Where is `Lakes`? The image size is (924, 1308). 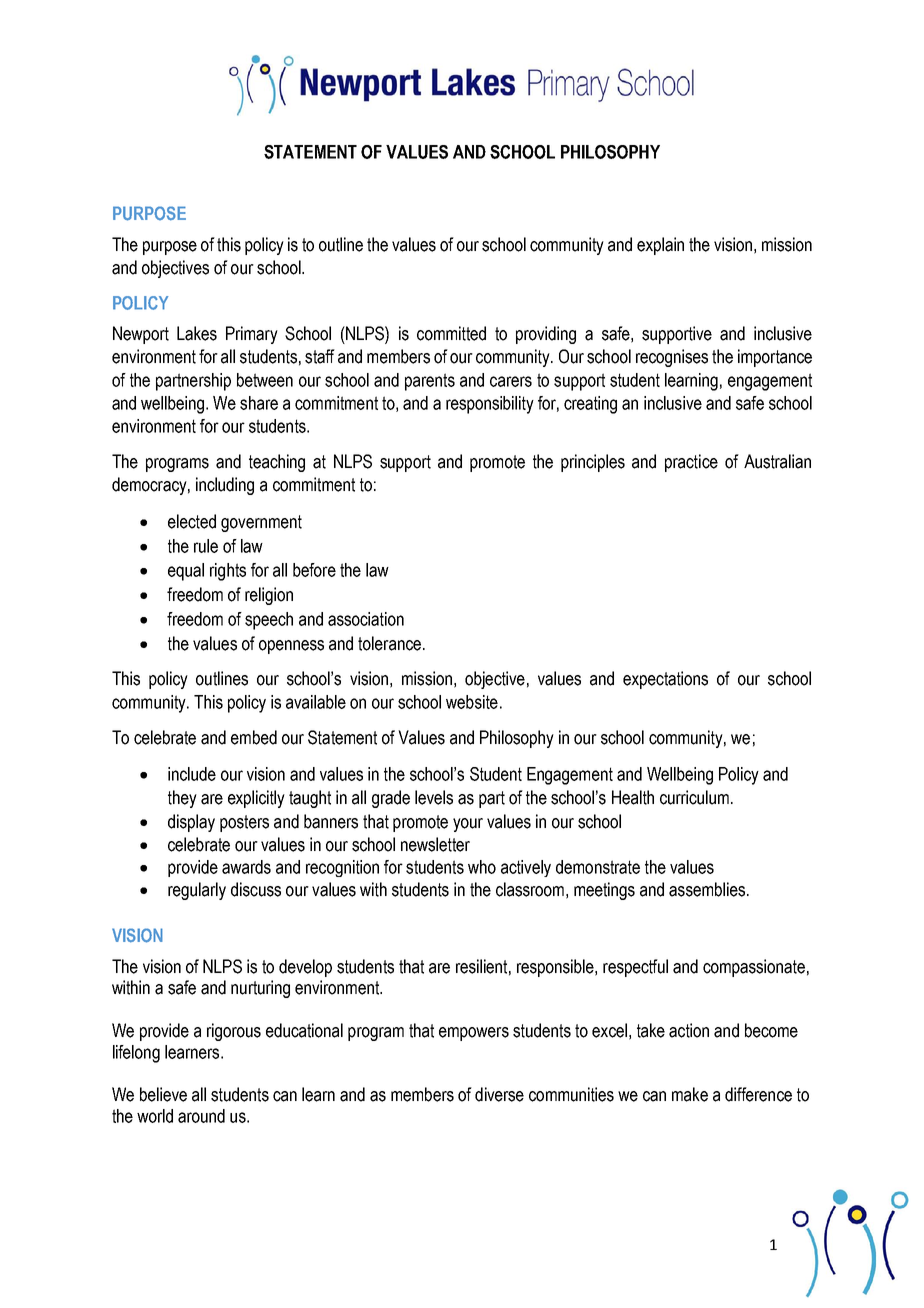
Lakes is located at coordinates (197, 333).
